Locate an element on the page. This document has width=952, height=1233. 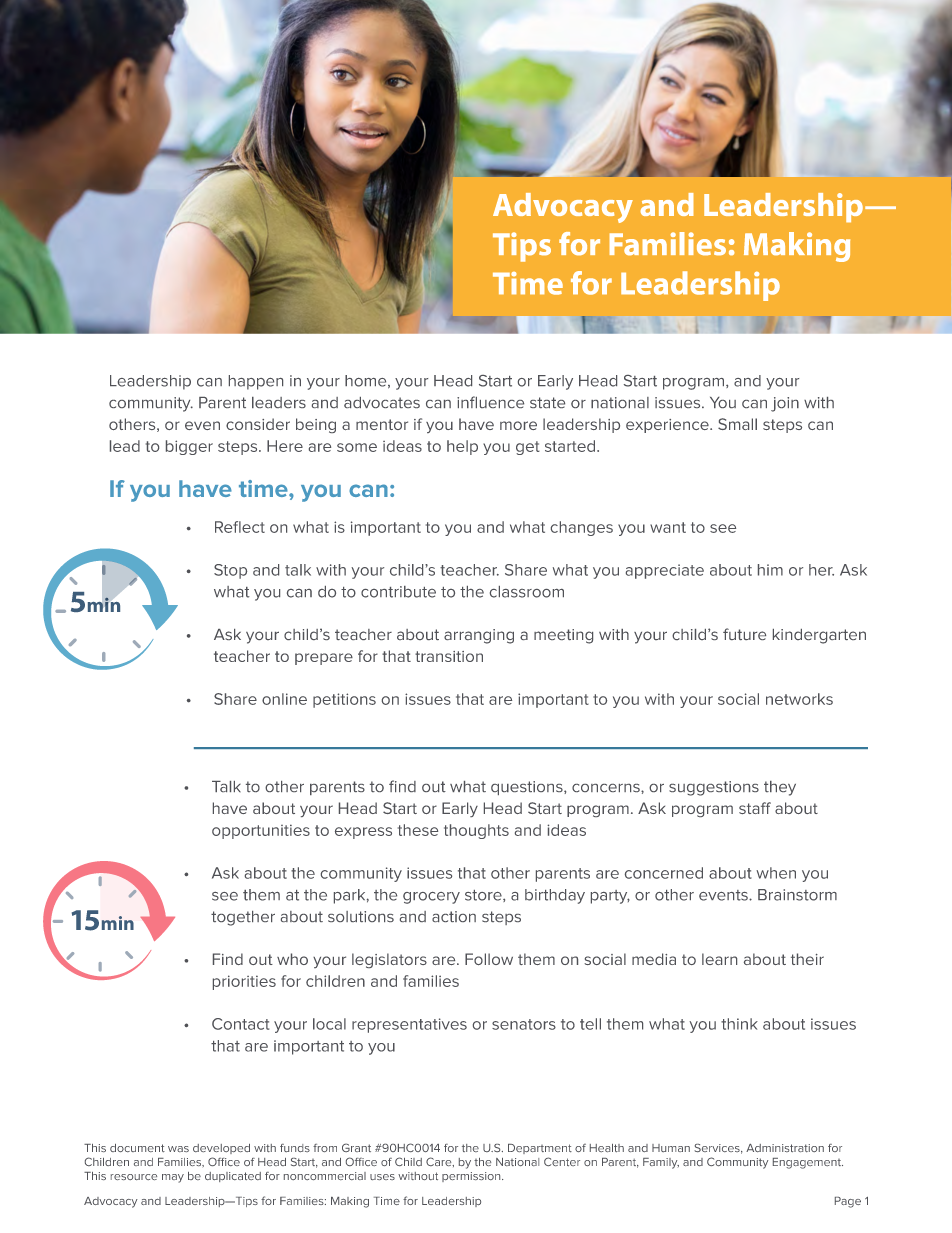
join is located at coordinates (785, 404).
